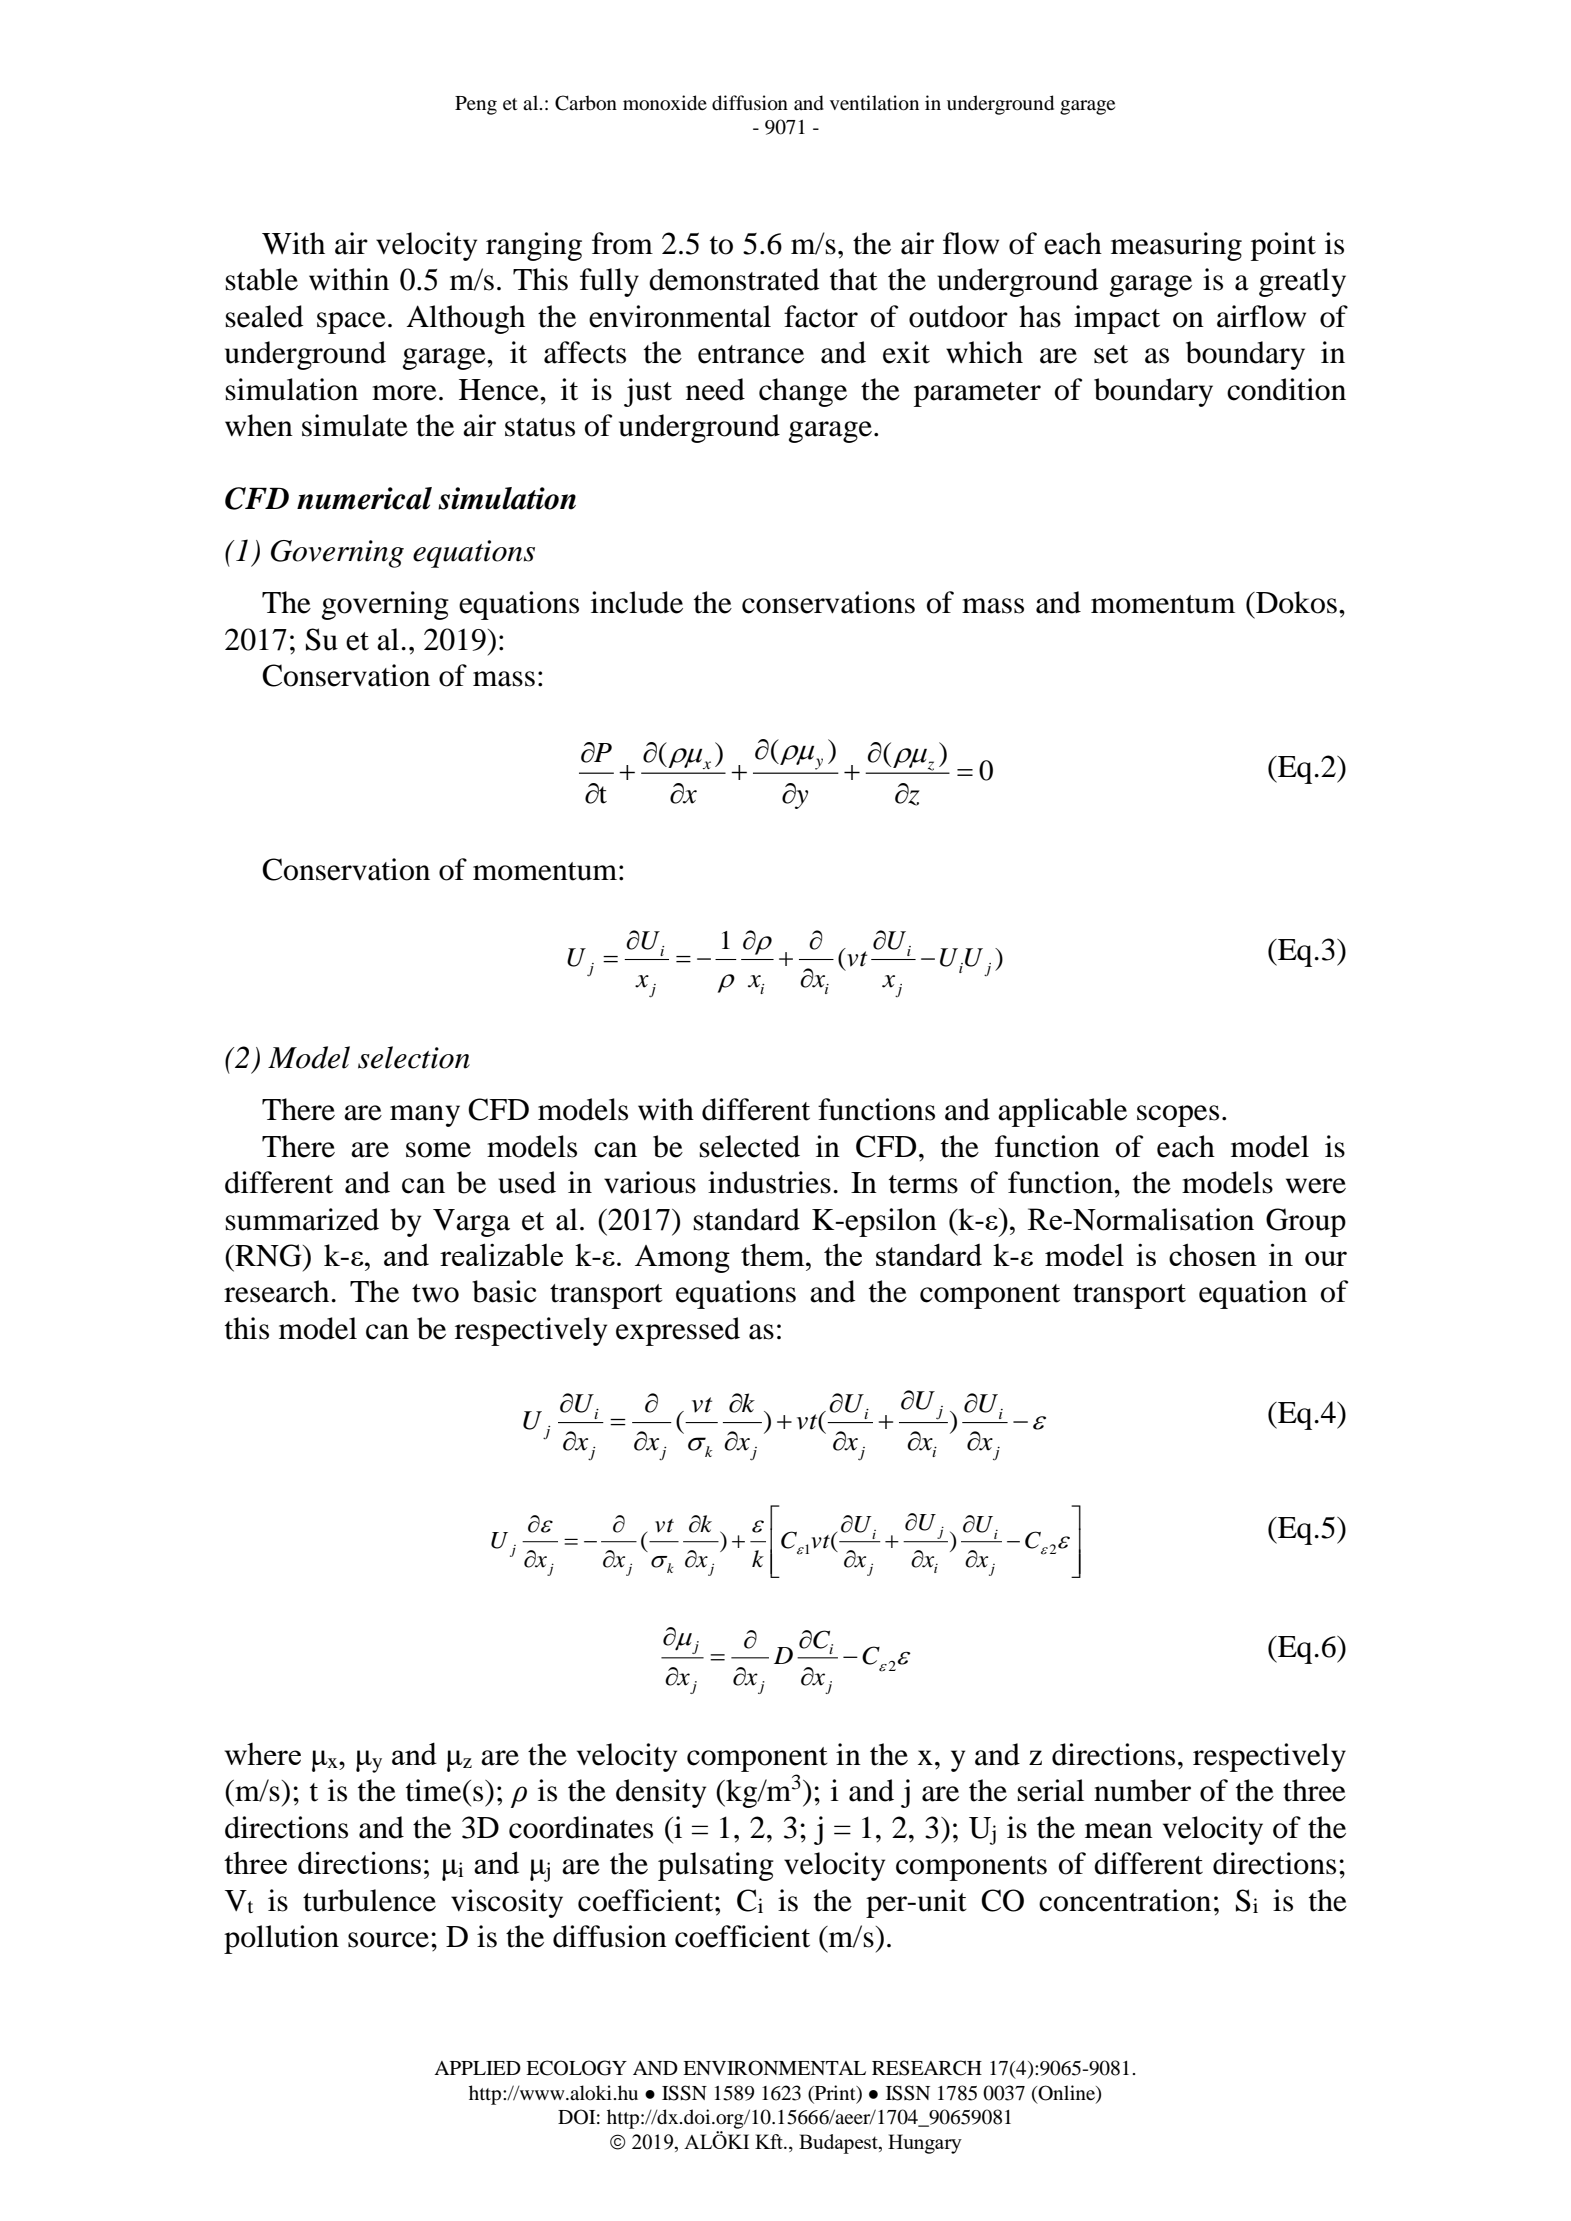  I want to click on ventilation, so click(874, 103).
